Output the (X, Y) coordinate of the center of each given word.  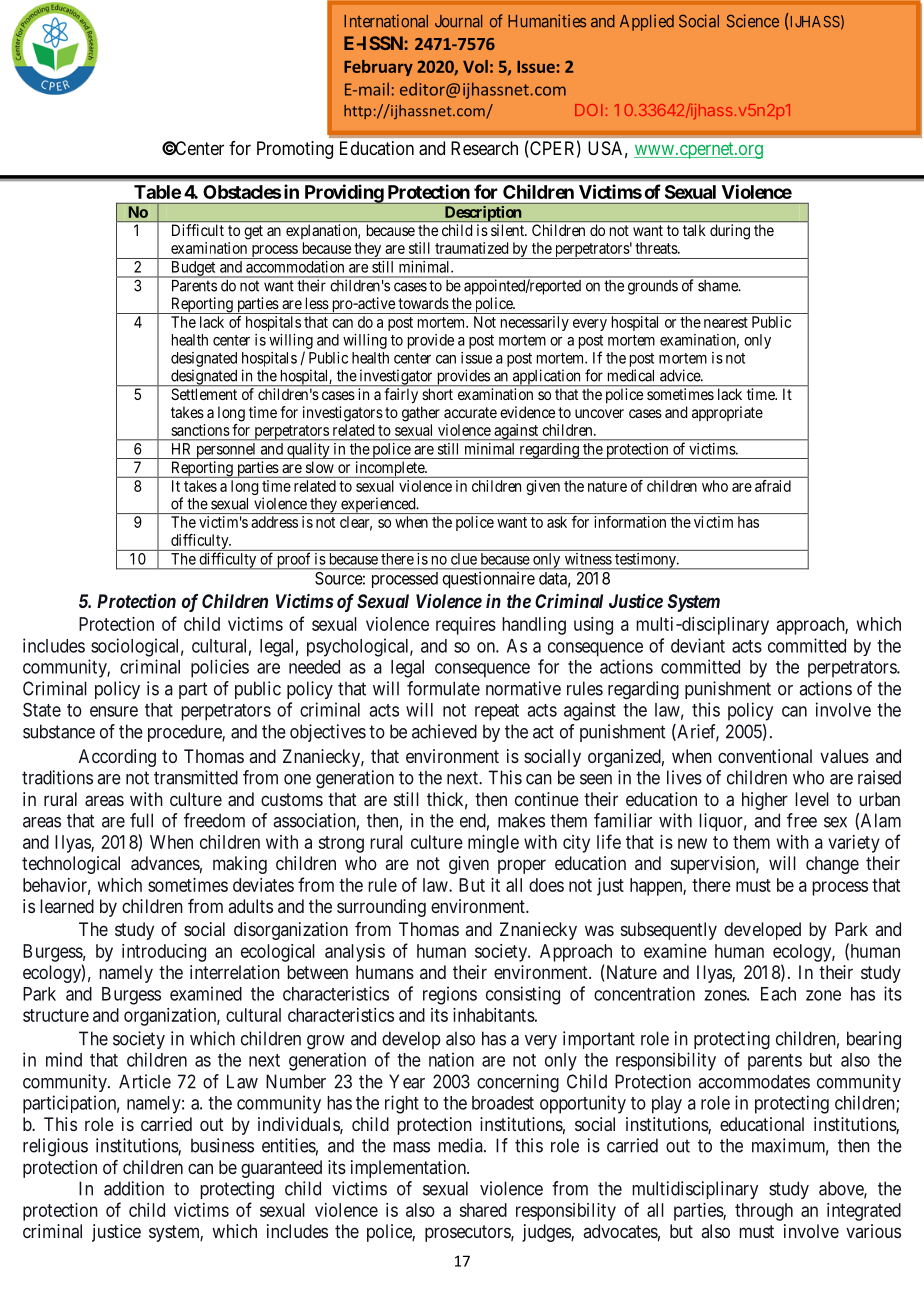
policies (220, 668)
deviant (698, 645)
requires (466, 626)
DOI (588, 110)
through (764, 1212)
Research (484, 148)
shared (483, 1210)
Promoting (295, 150)
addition (134, 1188)
